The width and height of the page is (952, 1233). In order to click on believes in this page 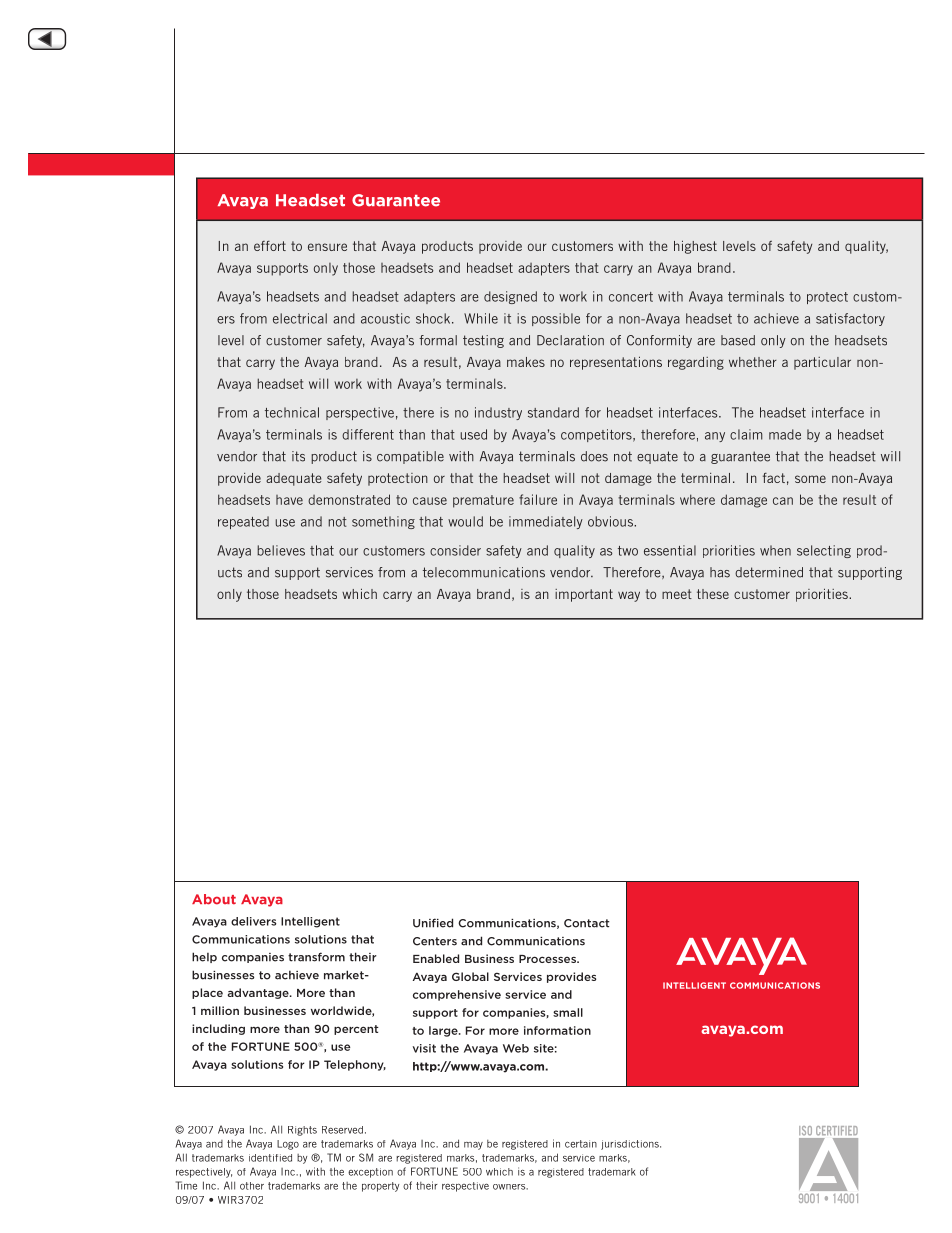, I will do `click(281, 550)`.
